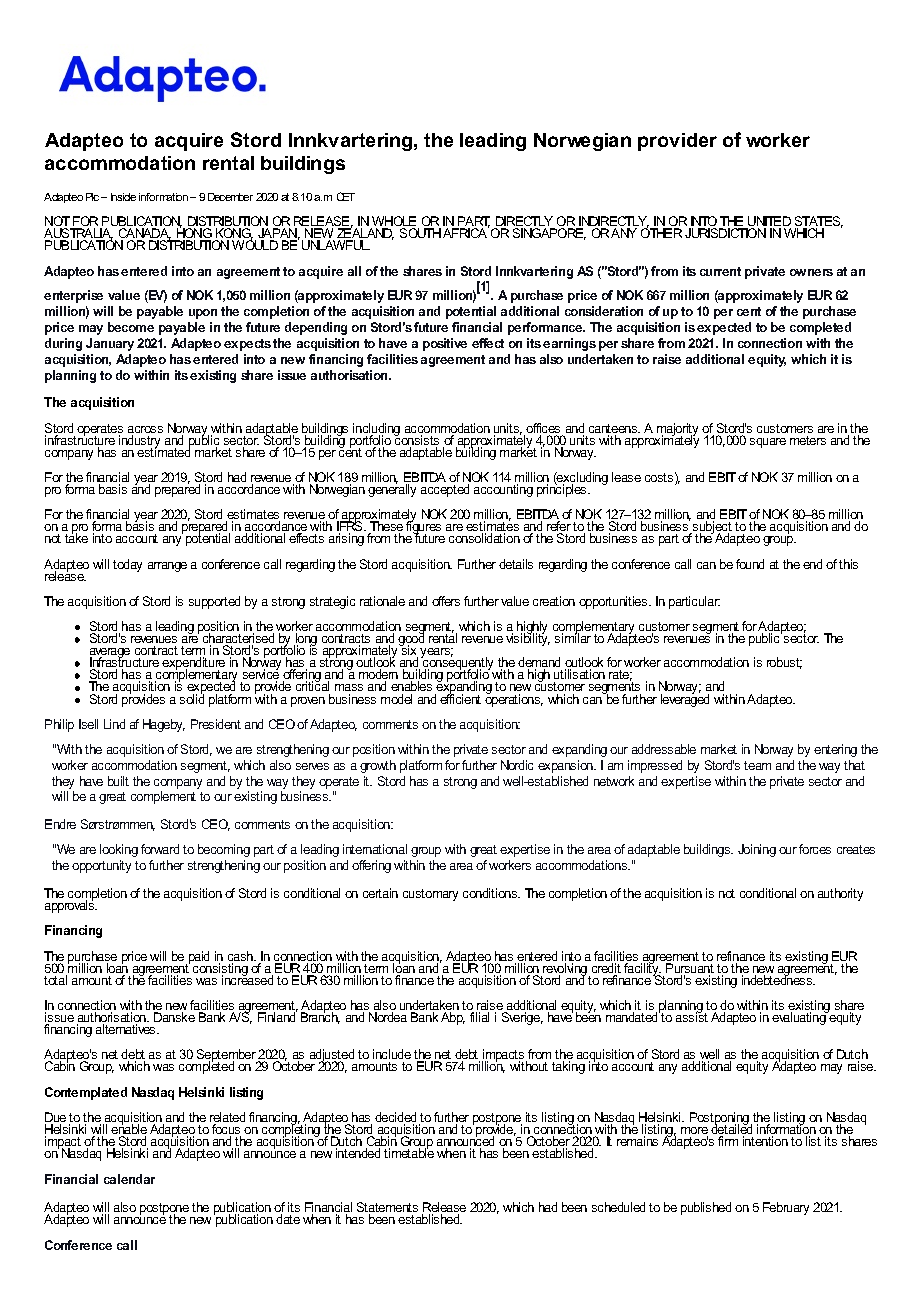  Describe the element at coordinates (160, 849) in the image. I see `forward` at that location.
